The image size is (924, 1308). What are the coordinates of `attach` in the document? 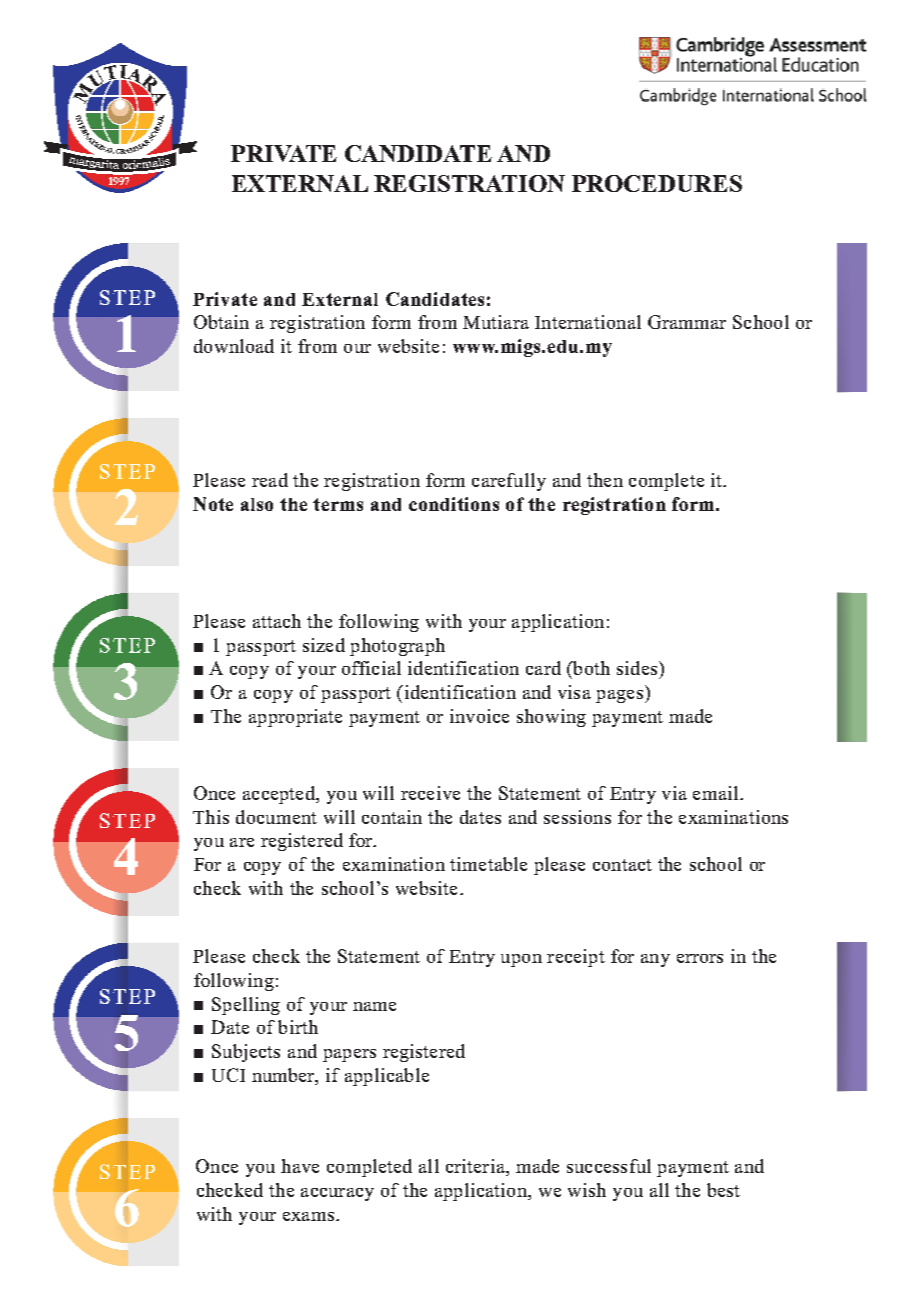 It's located at (277, 621).
